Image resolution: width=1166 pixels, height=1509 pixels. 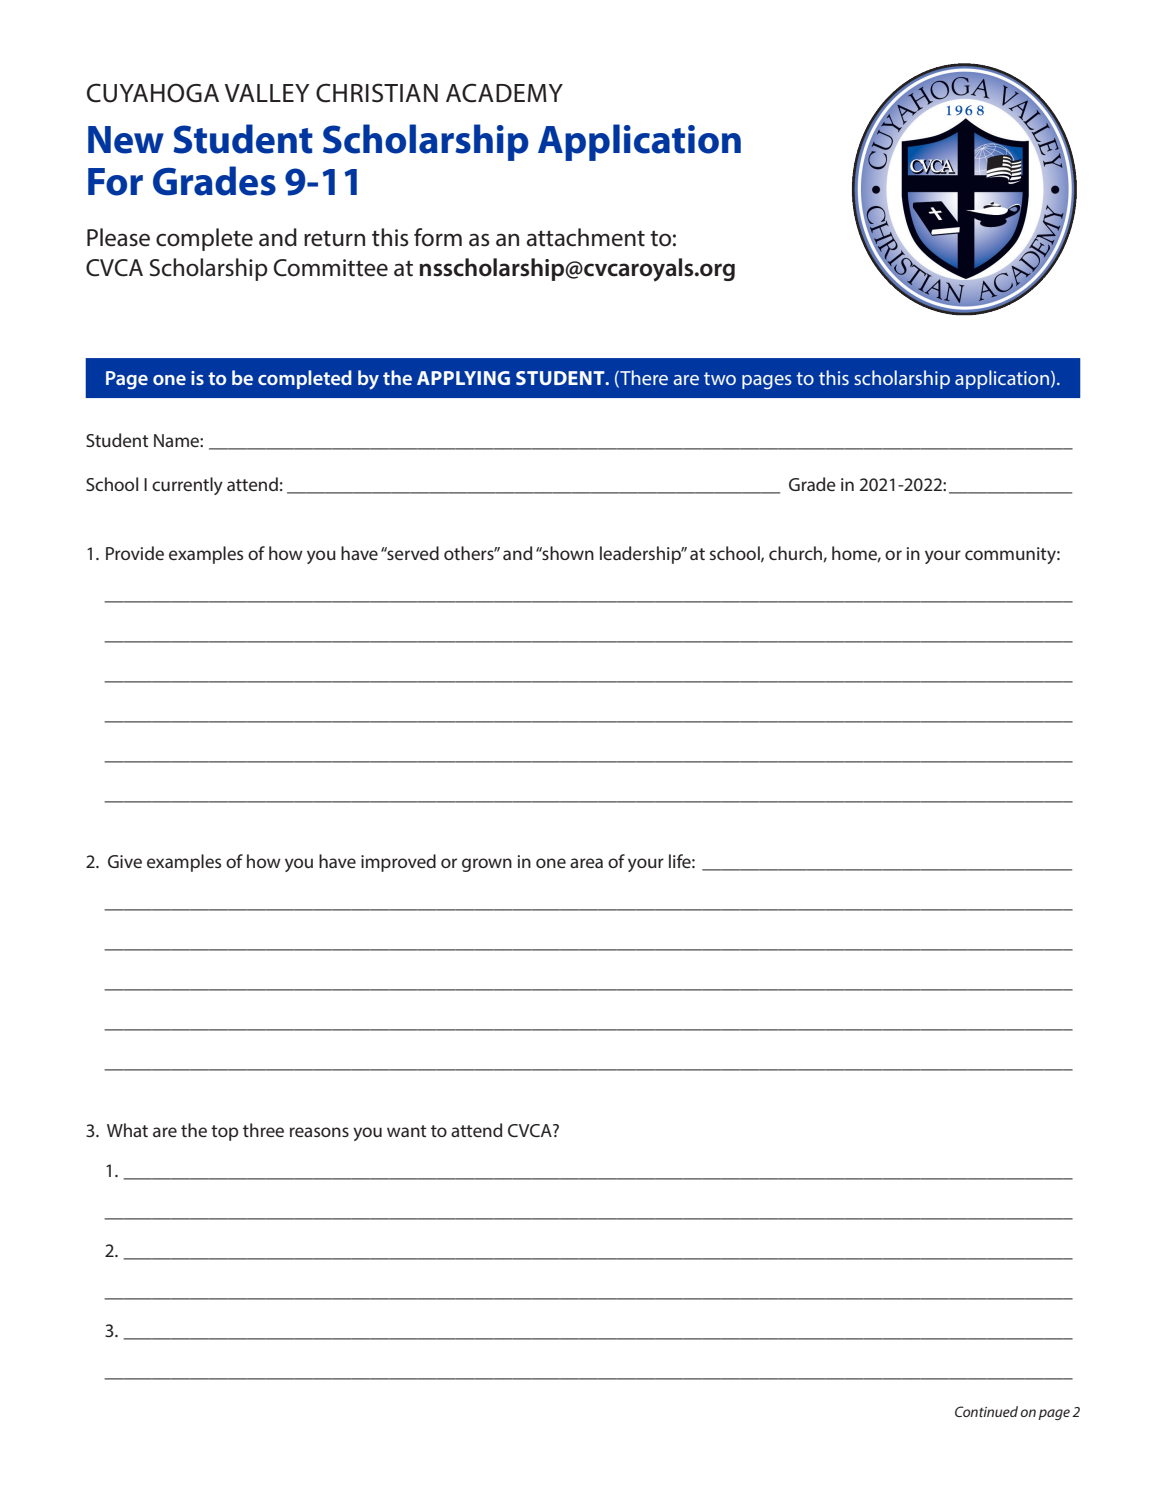 What do you see at coordinates (187, 486) in the screenshot?
I see `currently` at bounding box center [187, 486].
